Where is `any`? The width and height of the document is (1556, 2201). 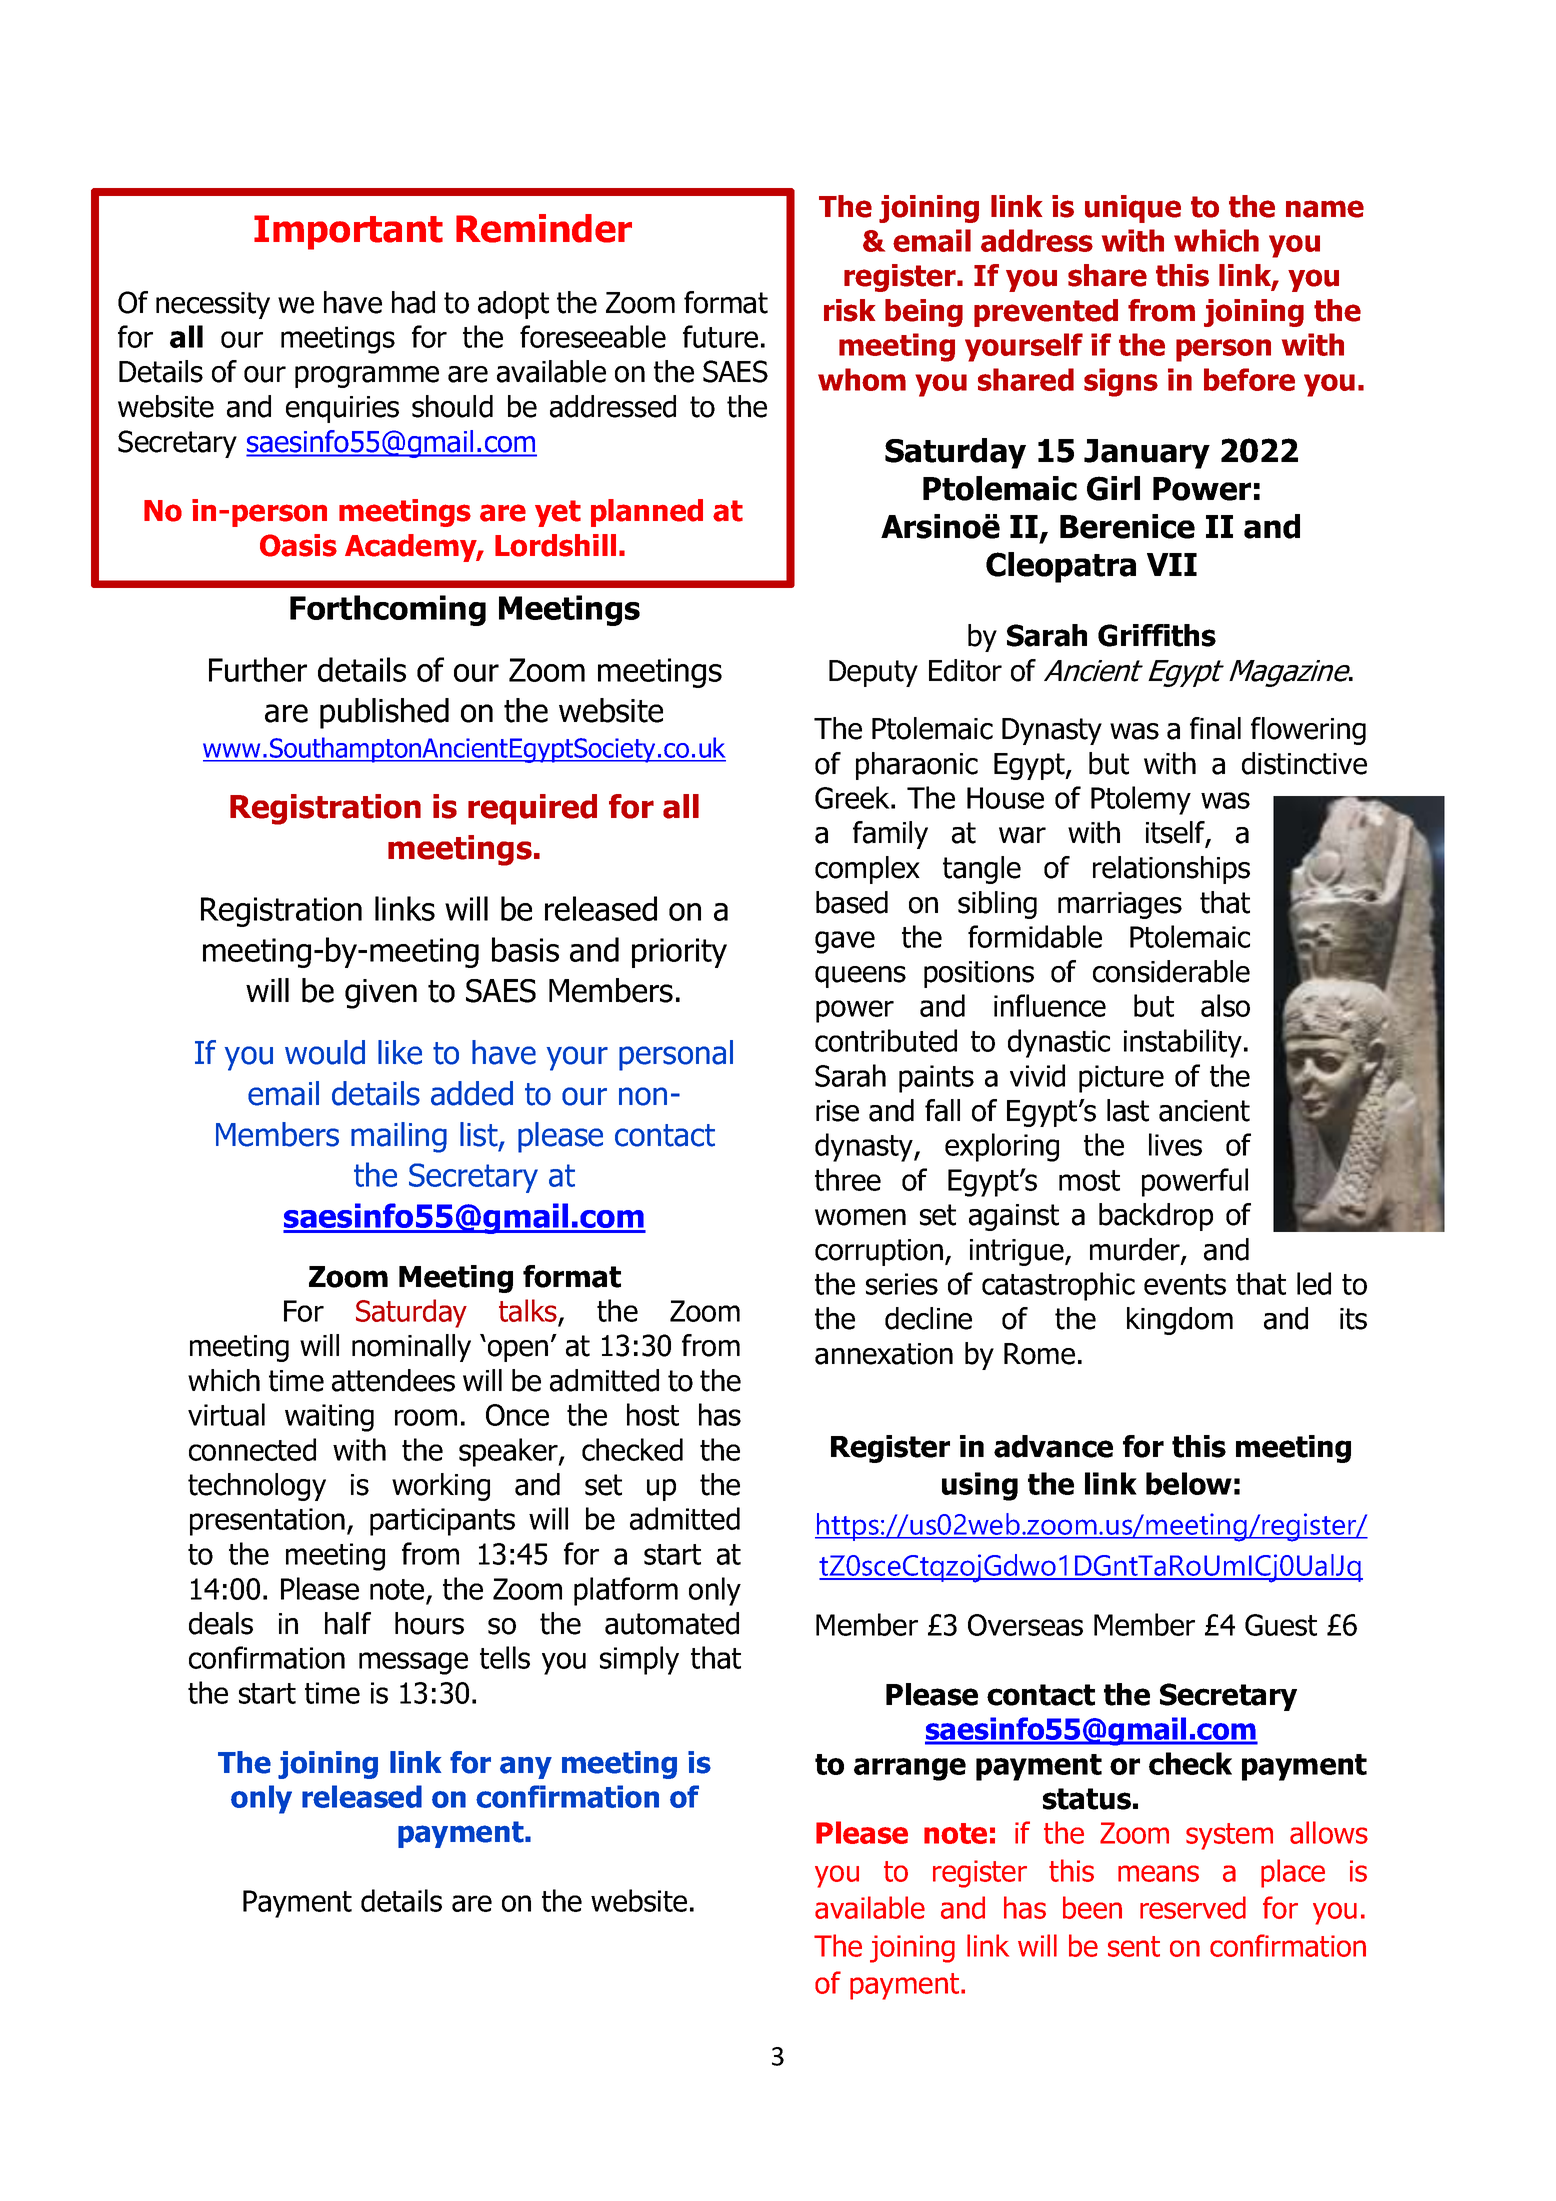 any is located at coordinates (526, 1767).
